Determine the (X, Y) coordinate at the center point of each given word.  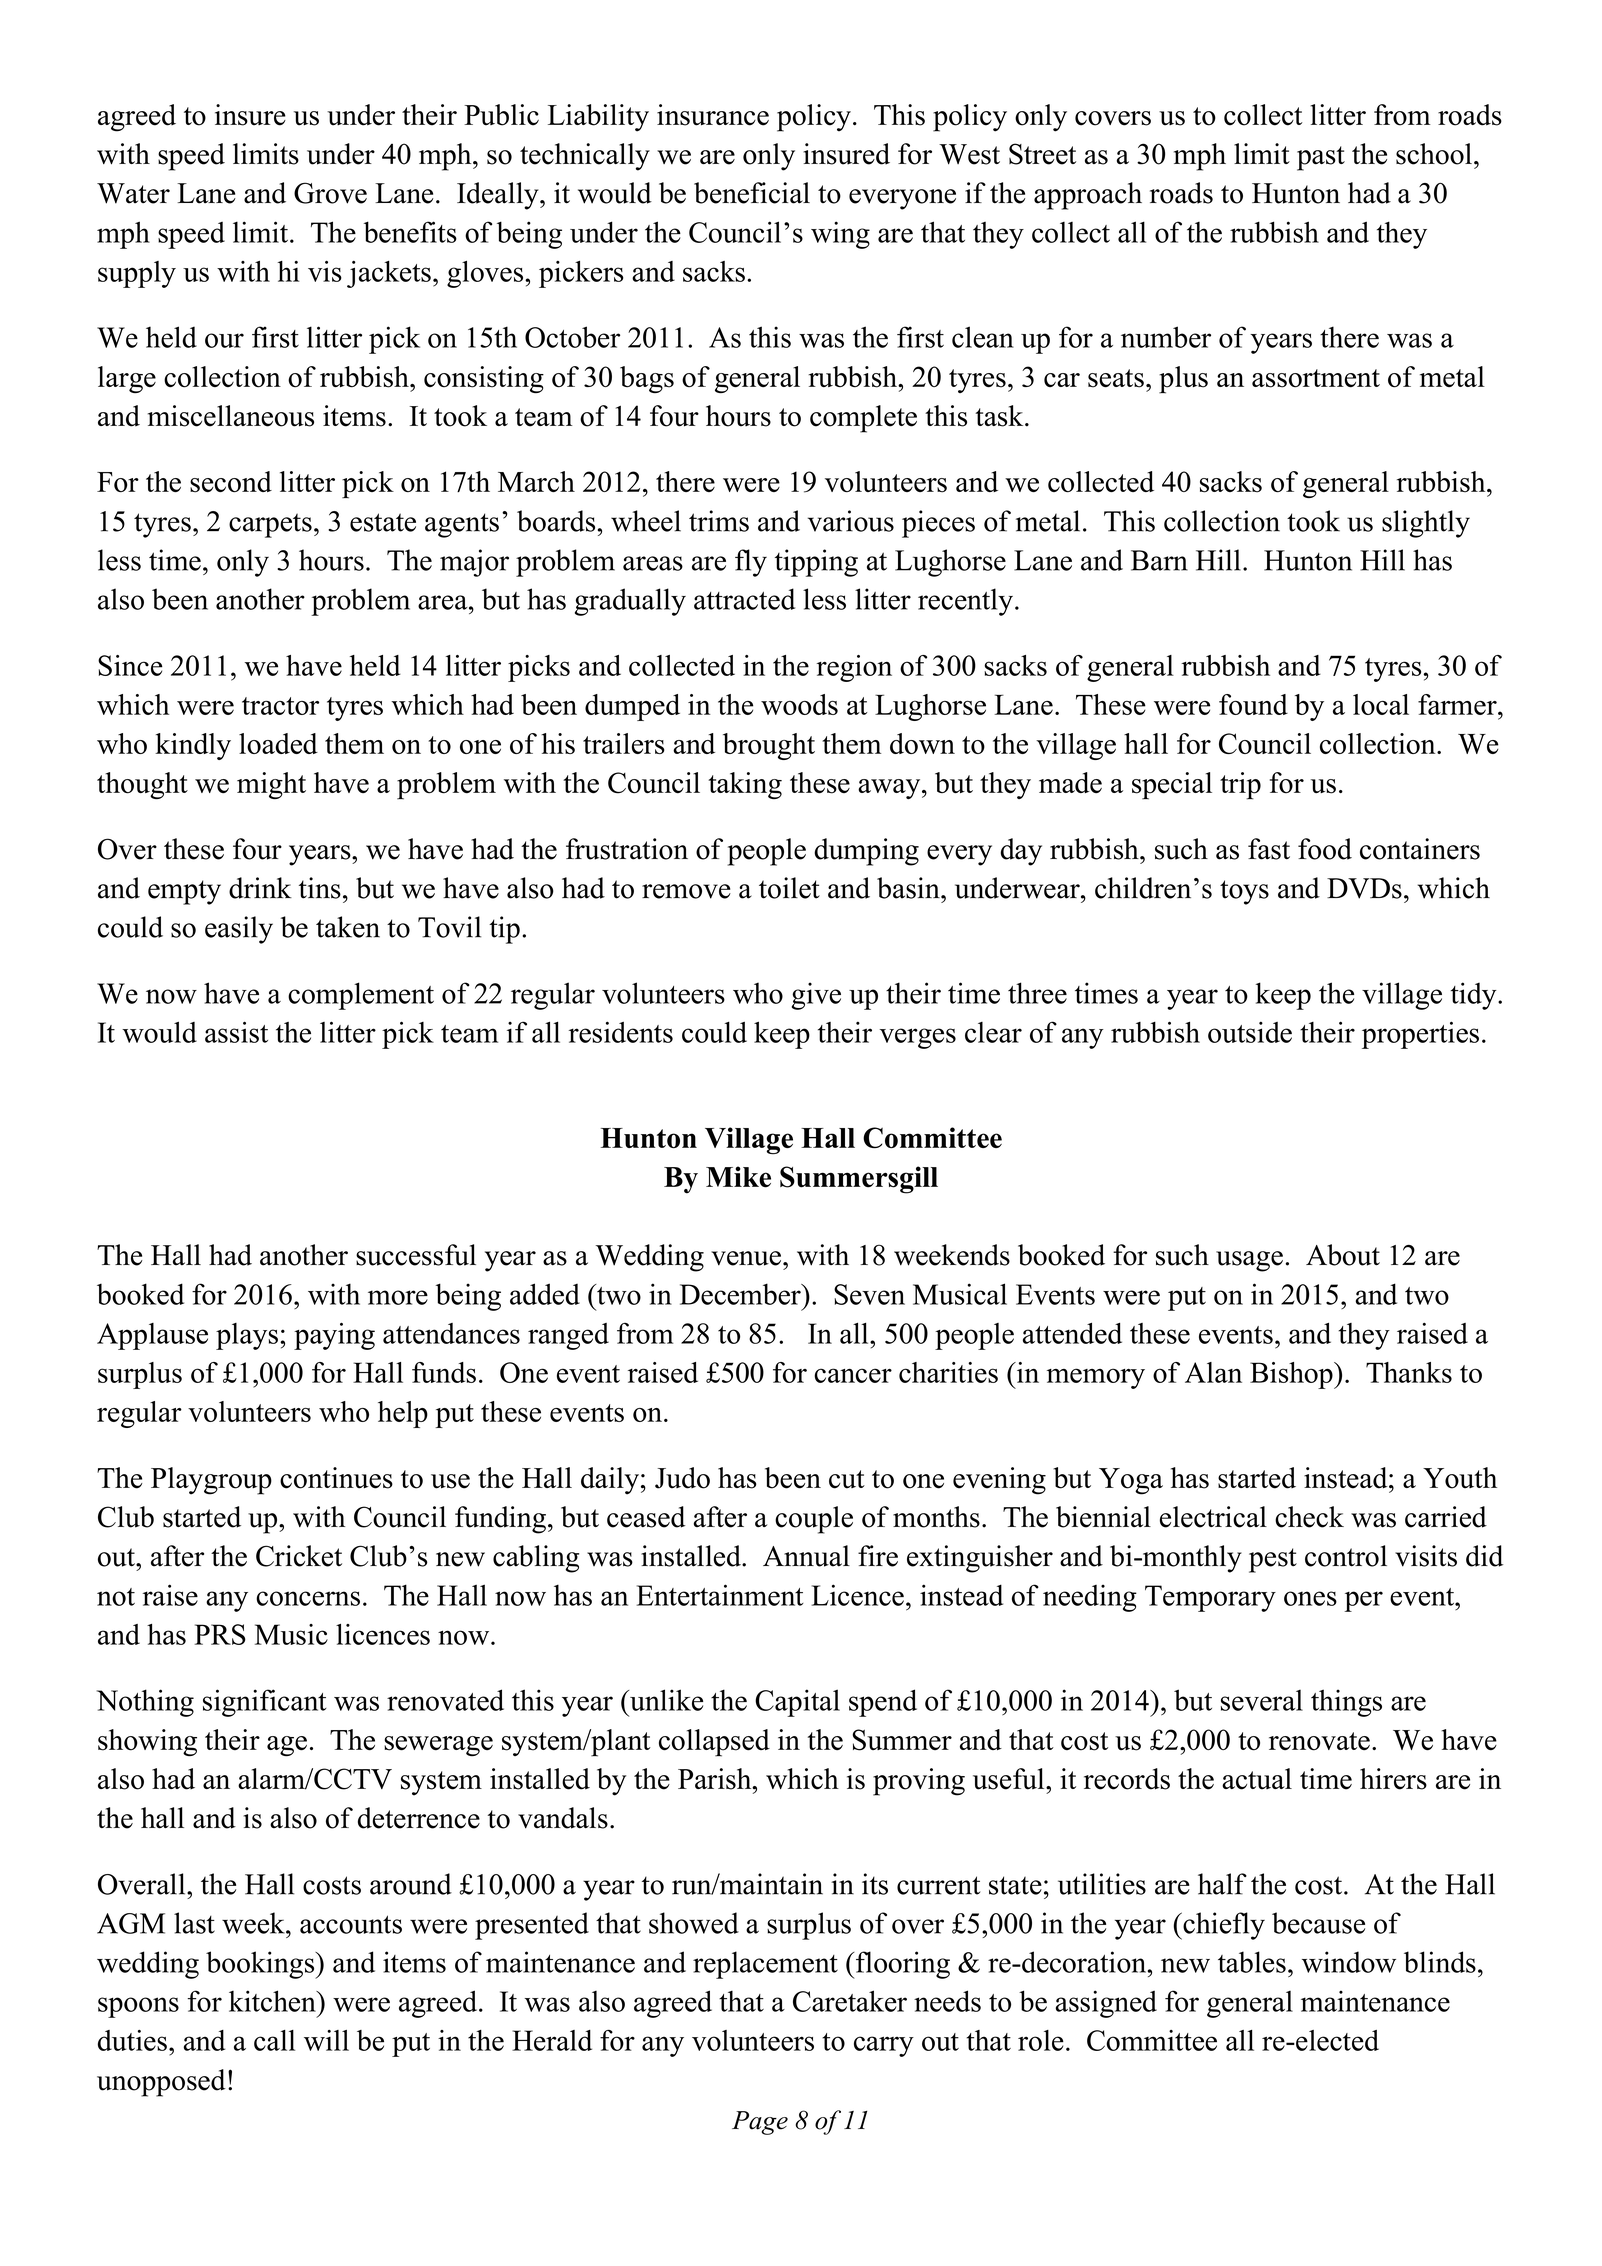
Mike (738, 1177)
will (326, 2040)
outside (1250, 1032)
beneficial (752, 193)
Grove (330, 193)
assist (236, 1032)
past (1321, 158)
